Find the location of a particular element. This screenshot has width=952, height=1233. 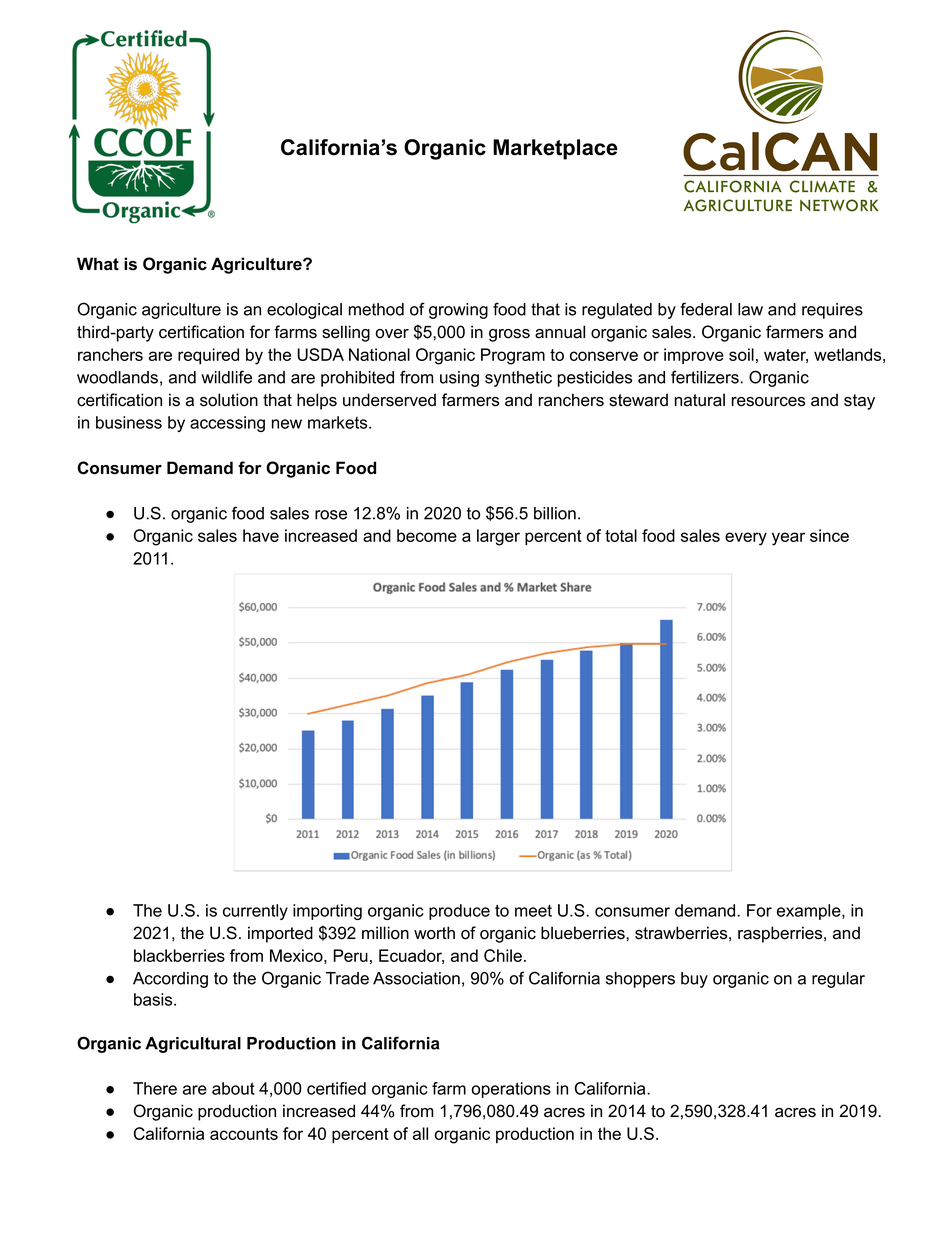

year is located at coordinates (788, 539).
